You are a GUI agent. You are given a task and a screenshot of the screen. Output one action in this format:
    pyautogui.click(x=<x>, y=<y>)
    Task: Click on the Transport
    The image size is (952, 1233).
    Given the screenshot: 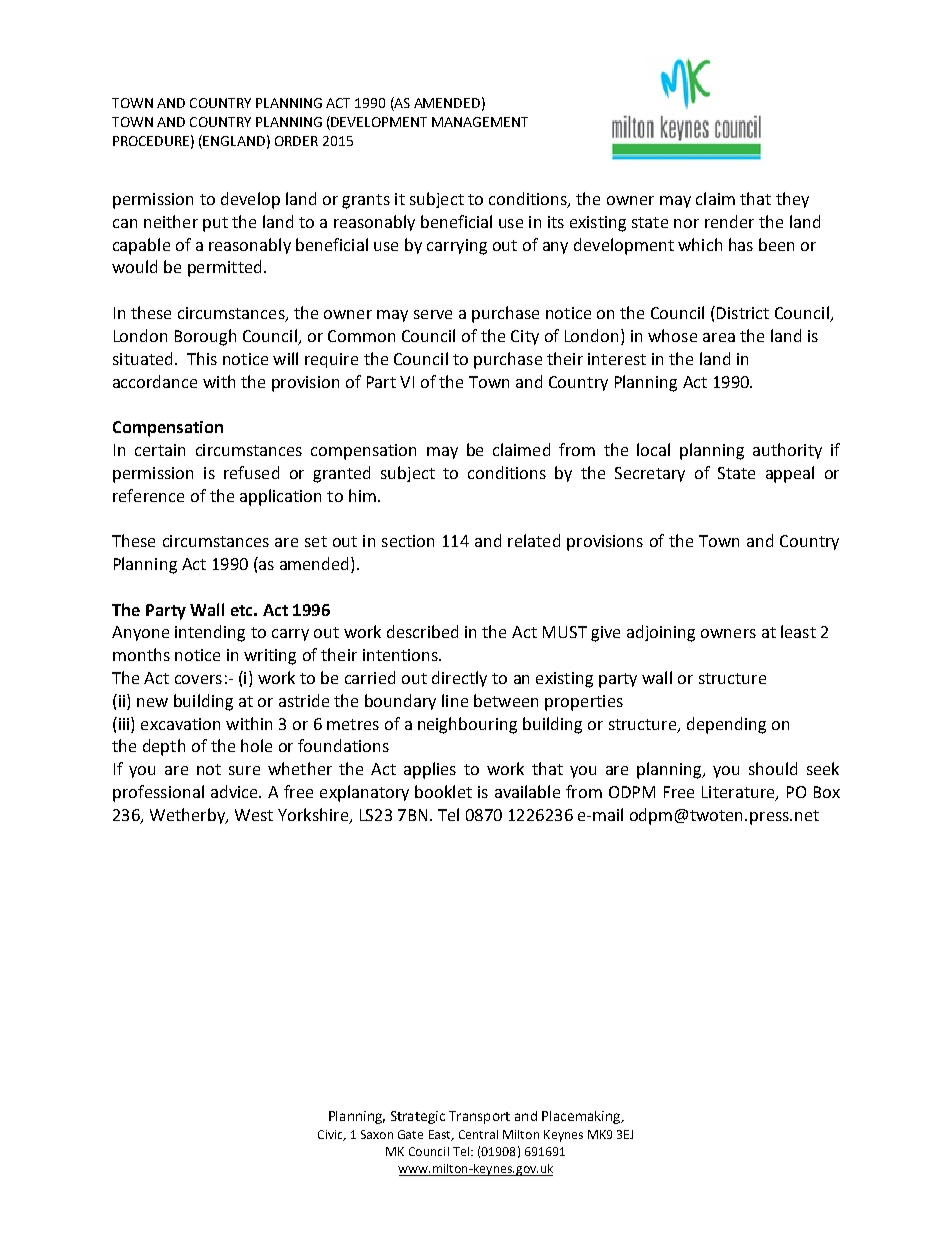 What is the action you would take?
    pyautogui.click(x=479, y=1117)
